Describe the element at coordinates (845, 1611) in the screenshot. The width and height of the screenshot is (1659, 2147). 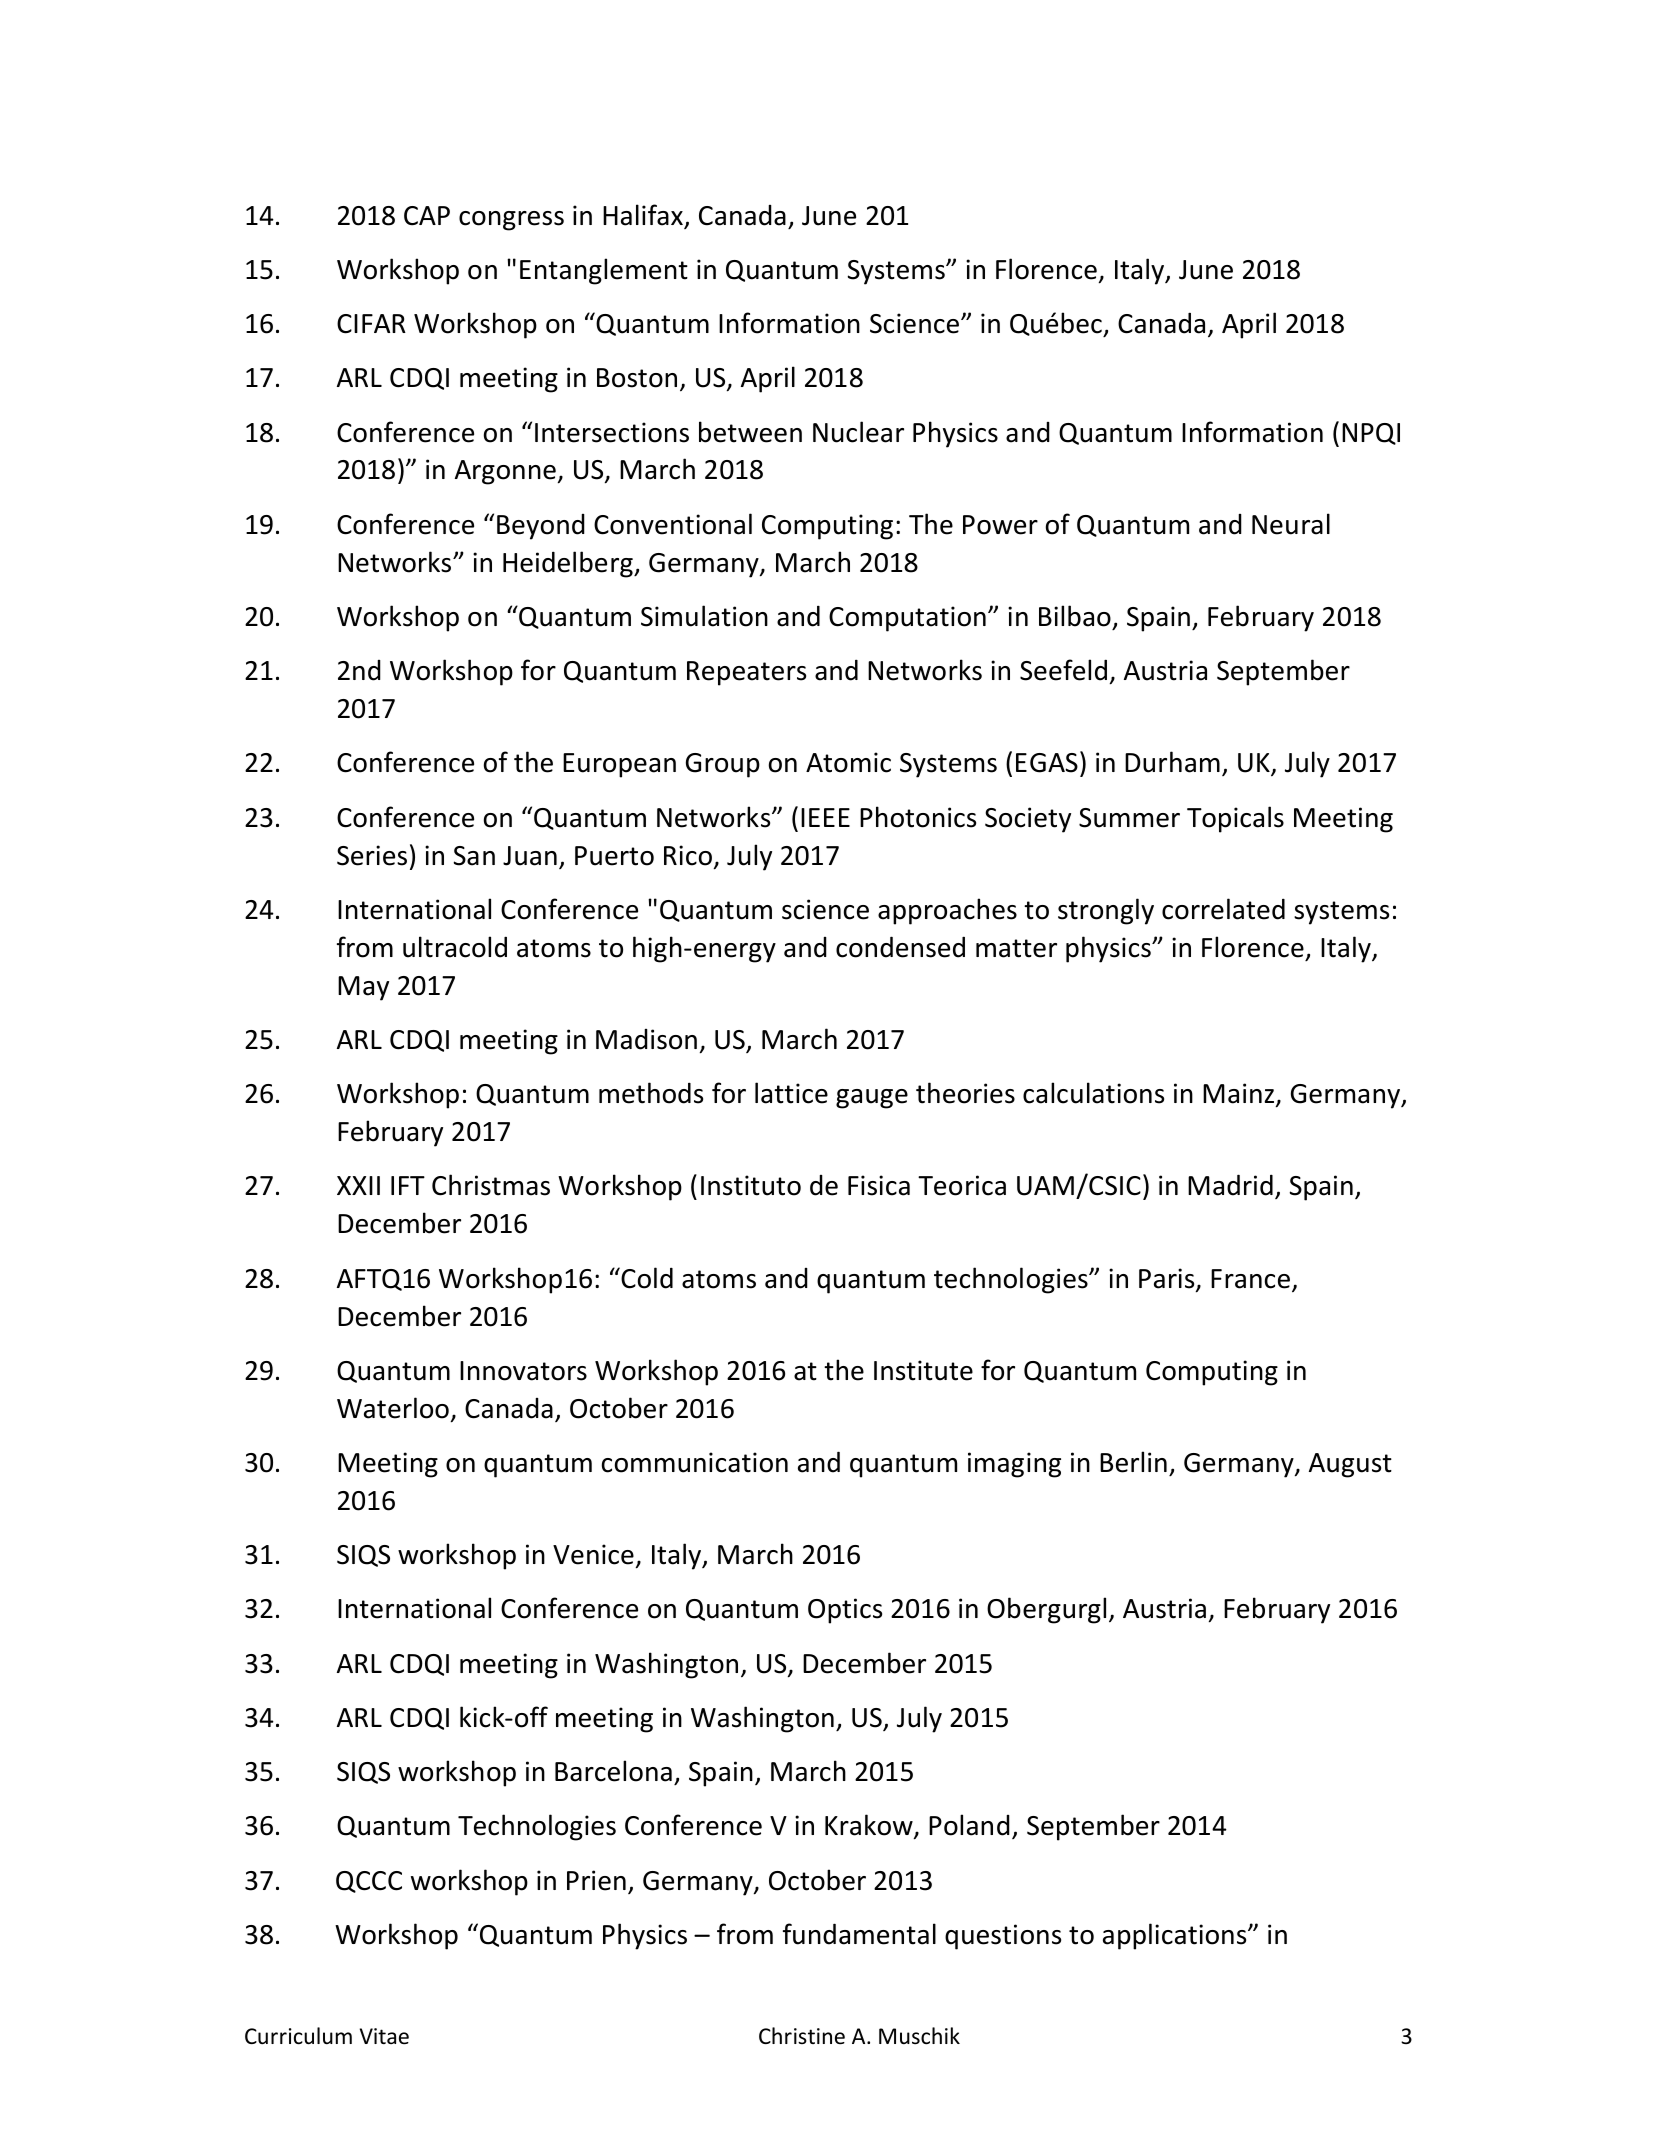
I see `Optics` at that location.
